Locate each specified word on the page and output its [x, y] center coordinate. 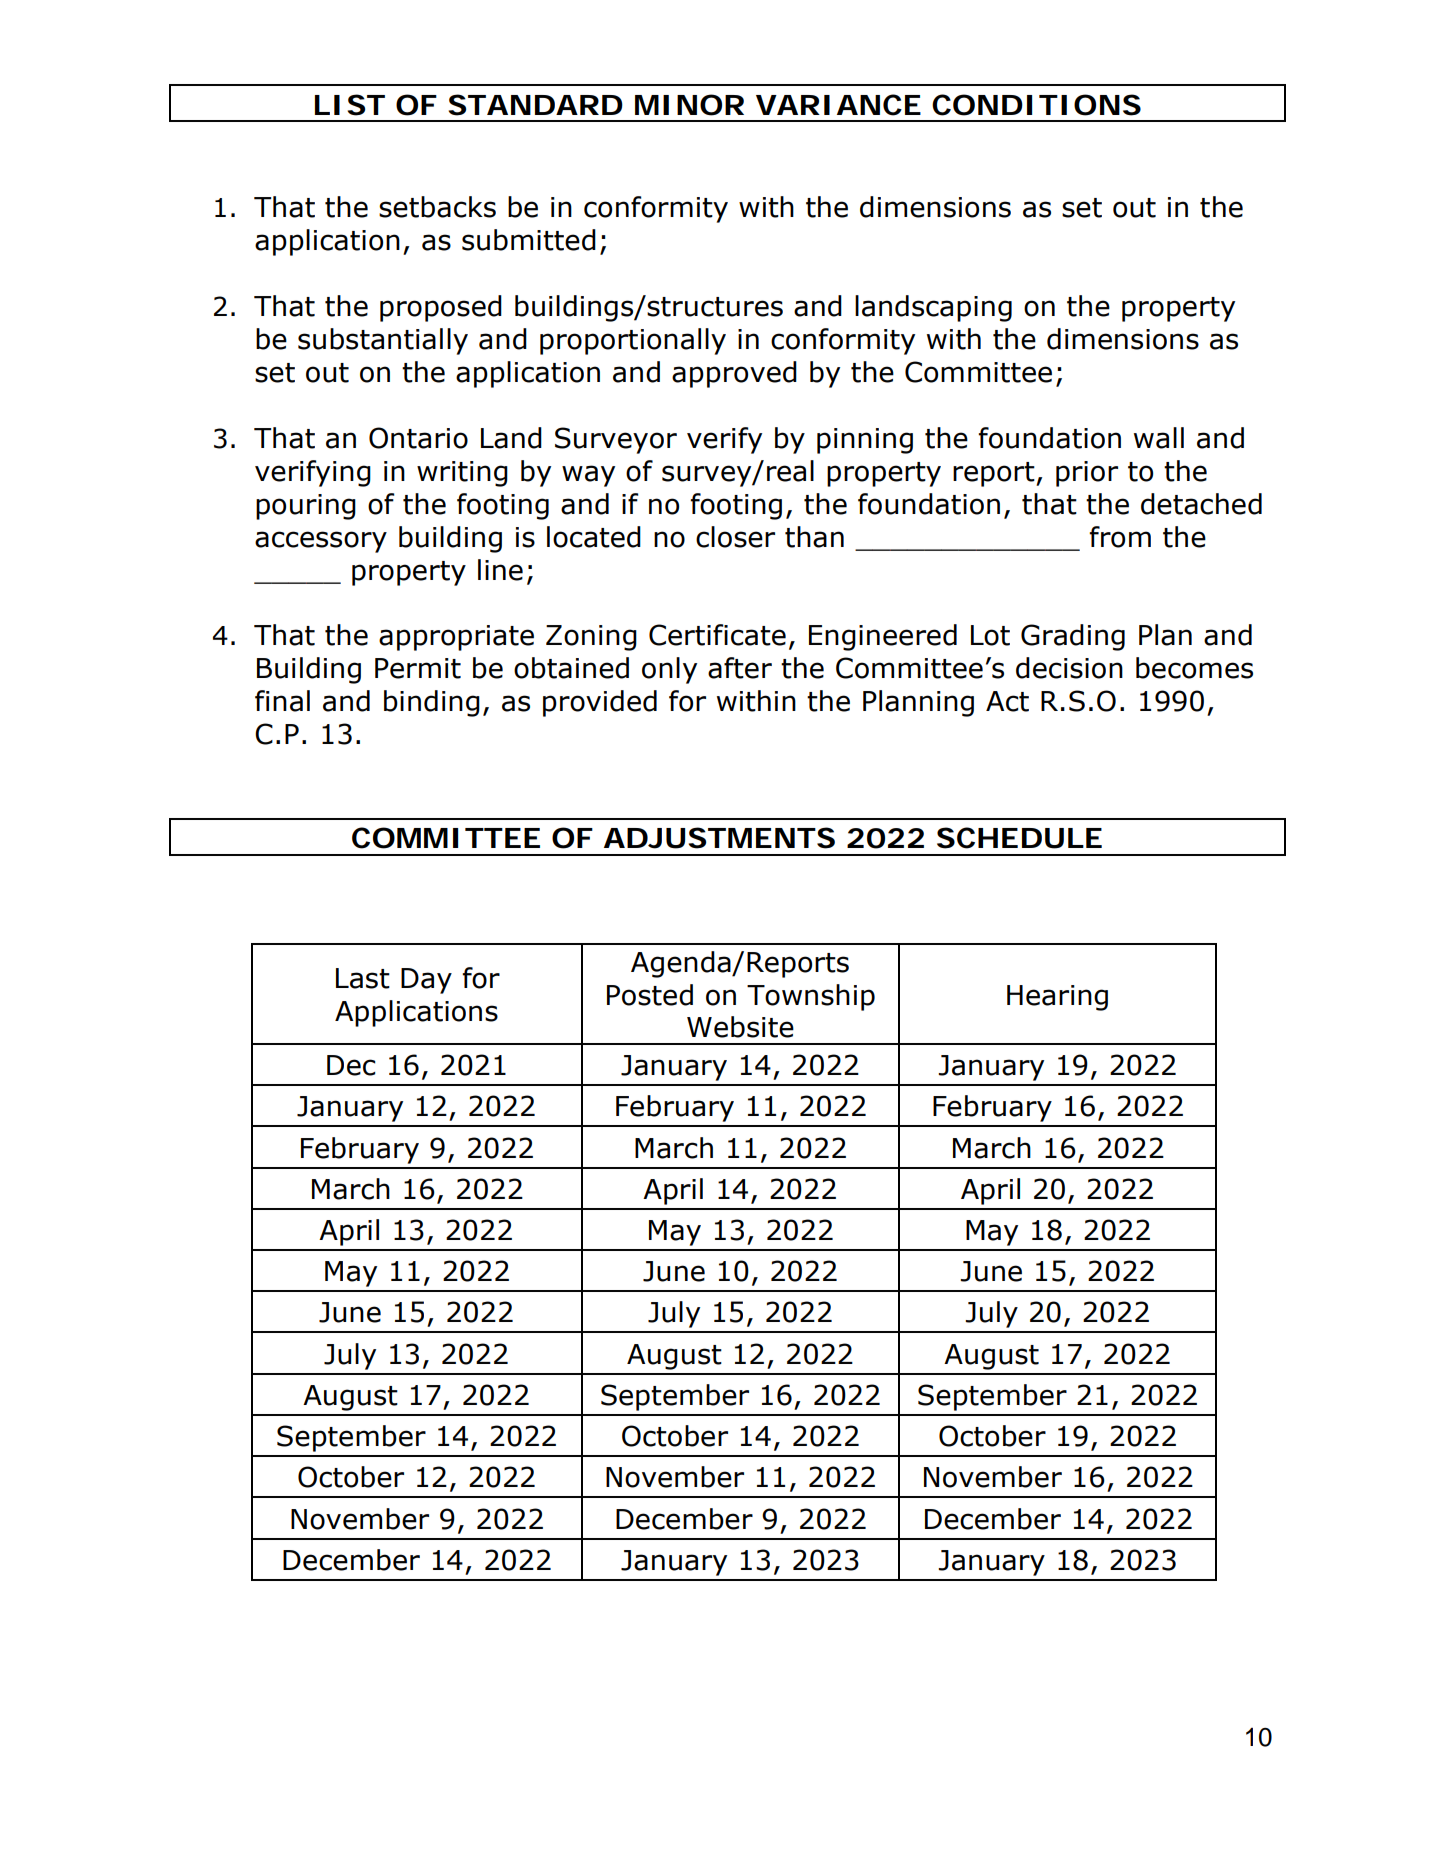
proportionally [633, 341]
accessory [321, 542]
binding [432, 703]
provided [600, 703]
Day [426, 981]
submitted [529, 240]
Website [740, 1027]
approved [734, 374]
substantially [383, 341]
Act [1007, 701]
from [1120, 537]
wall [1159, 438]
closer [735, 537]
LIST [349, 105]
